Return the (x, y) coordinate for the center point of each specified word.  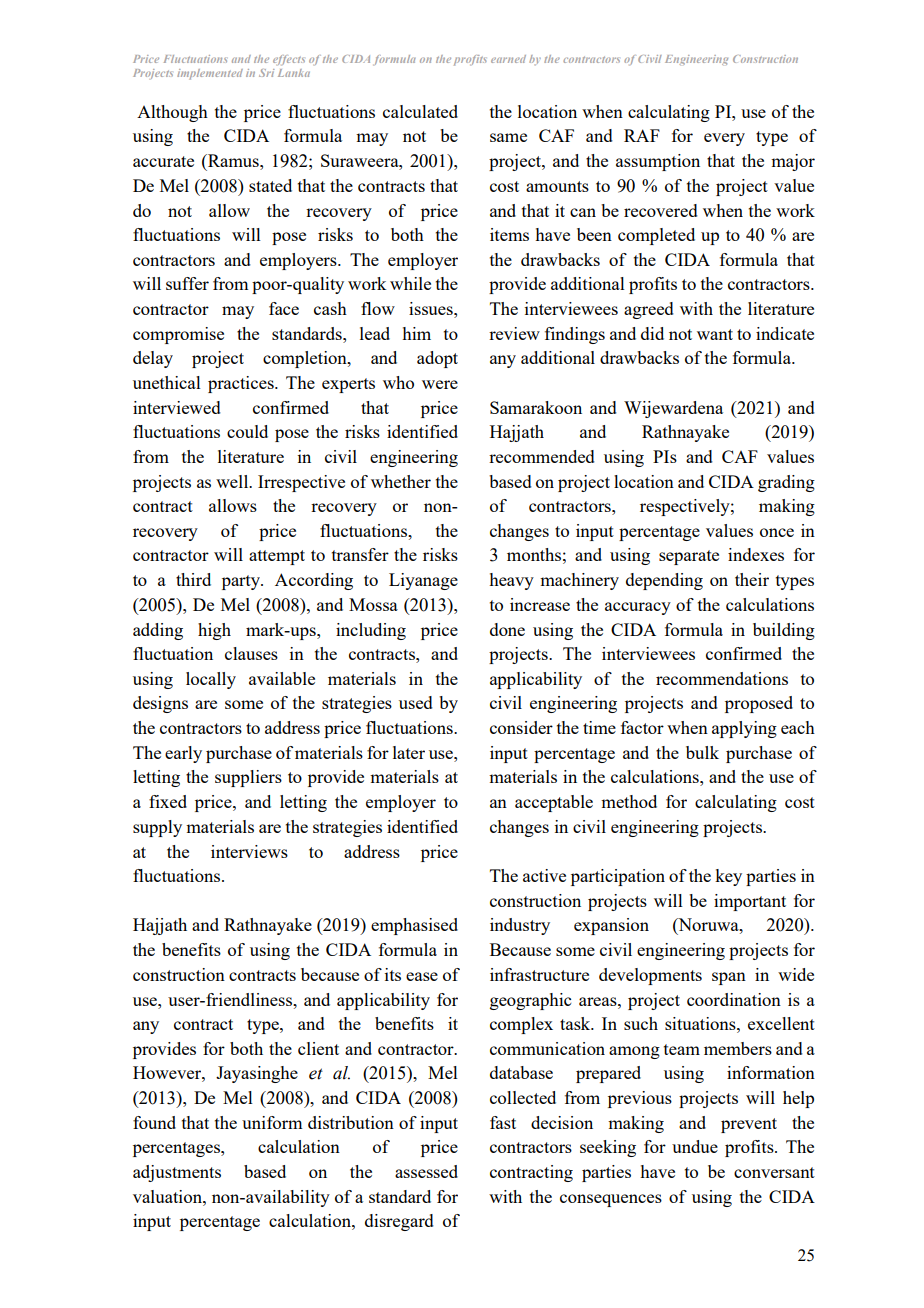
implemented (210, 74)
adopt (437, 359)
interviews (249, 851)
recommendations (722, 678)
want (715, 334)
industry (520, 926)
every (724, 139)
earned (508, 59)
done (507, 629)
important (750, 902)
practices (242, 384)
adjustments (177, 1173)
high (214, 631)
